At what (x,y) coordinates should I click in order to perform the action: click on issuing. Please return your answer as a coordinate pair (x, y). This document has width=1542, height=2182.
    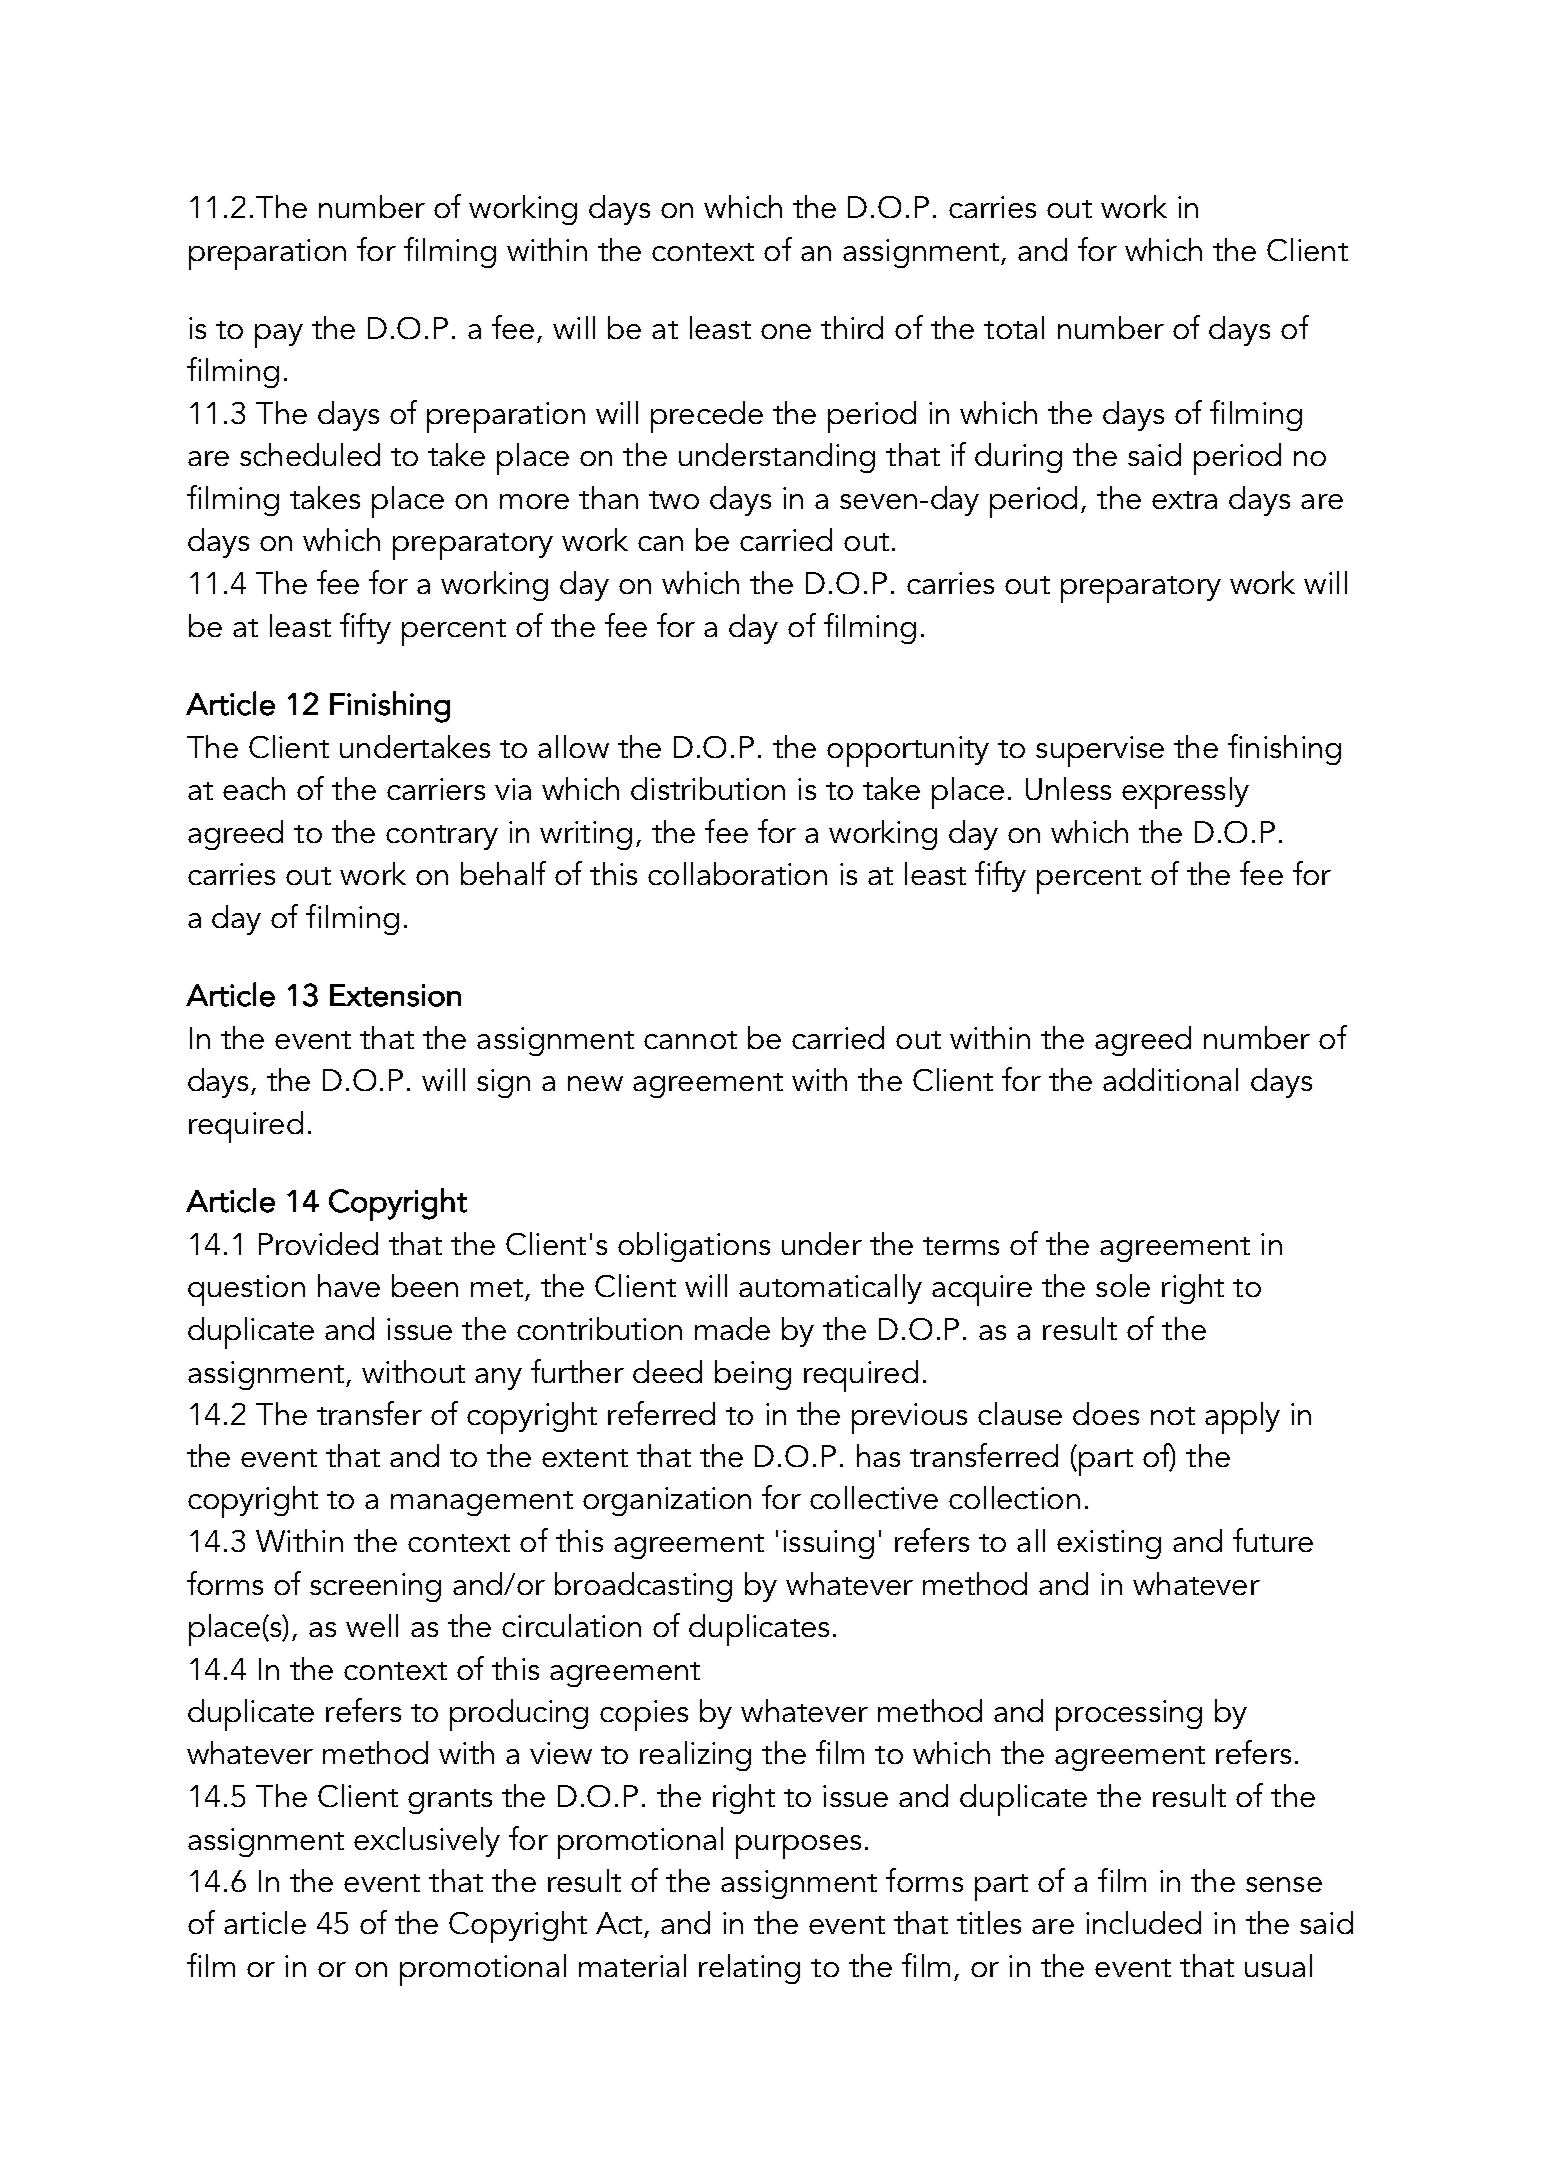
    Looking at the image, I should click on (828, 1544).
